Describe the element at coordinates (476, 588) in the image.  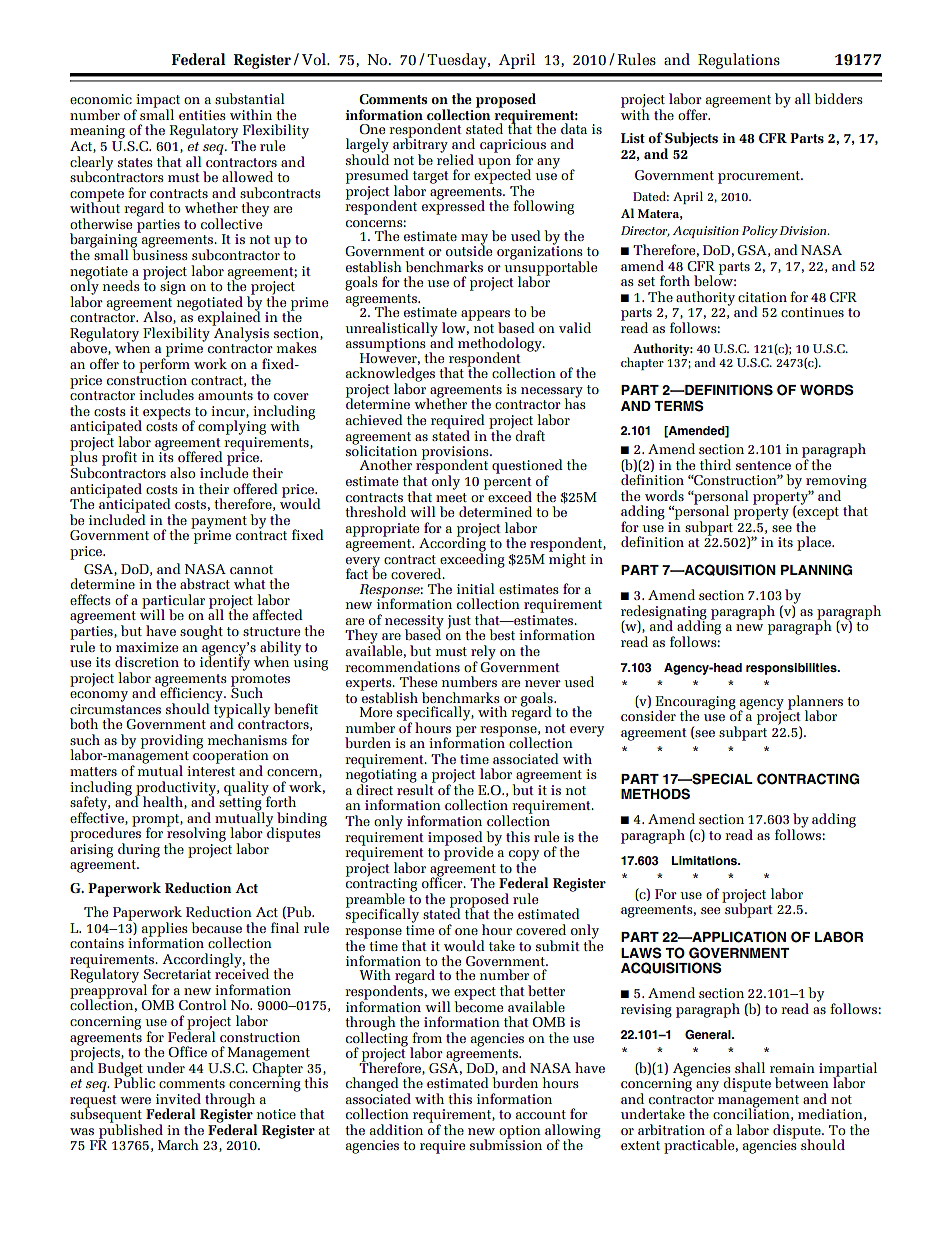
I see `initial` at that location.
